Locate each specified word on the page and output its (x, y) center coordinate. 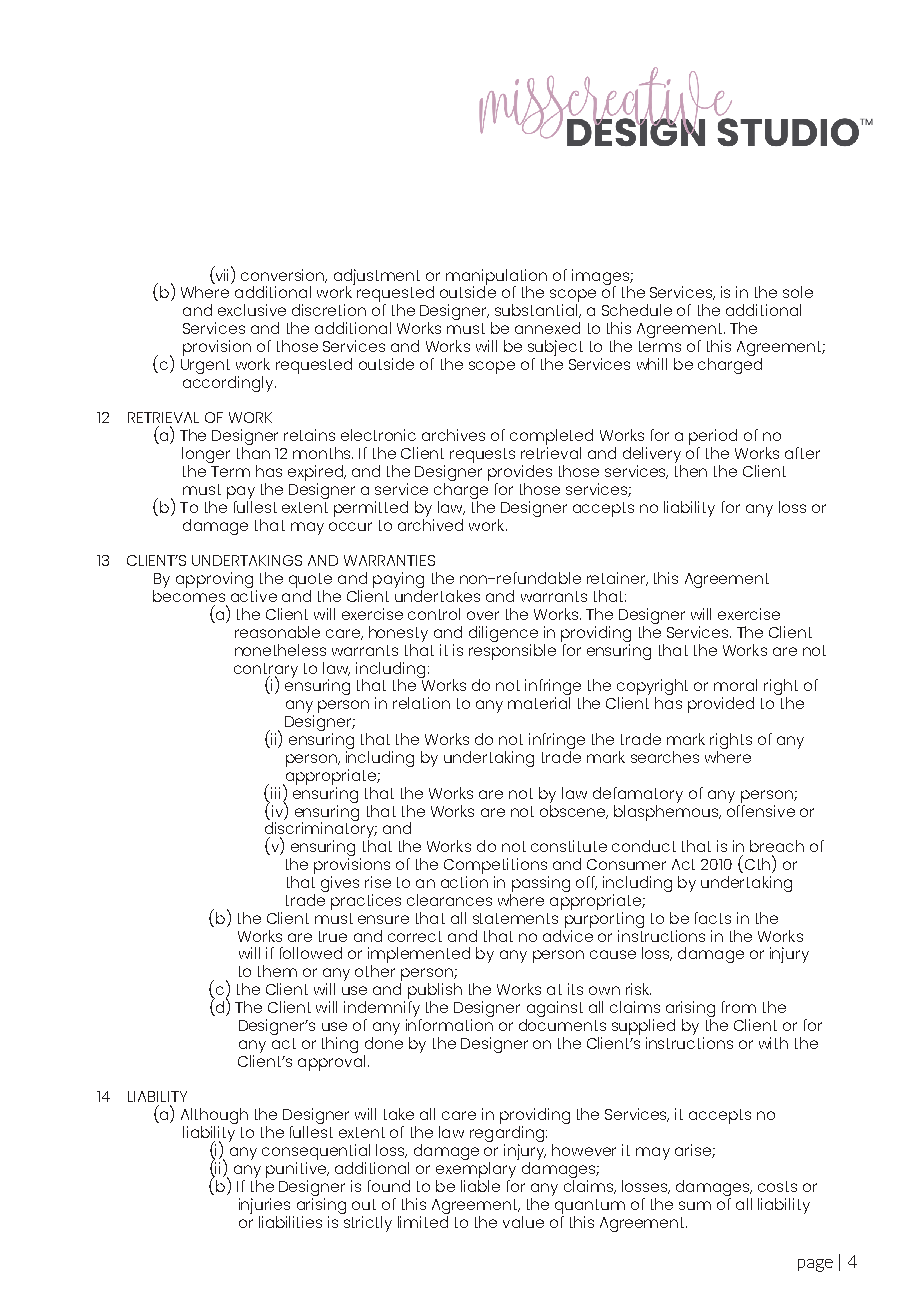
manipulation (496, 278)
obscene (574, 810)
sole (798, 292)
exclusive (252, 310)
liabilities (290, 1222)
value (523, 1222)
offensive (761, 809)
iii (275, 793)
